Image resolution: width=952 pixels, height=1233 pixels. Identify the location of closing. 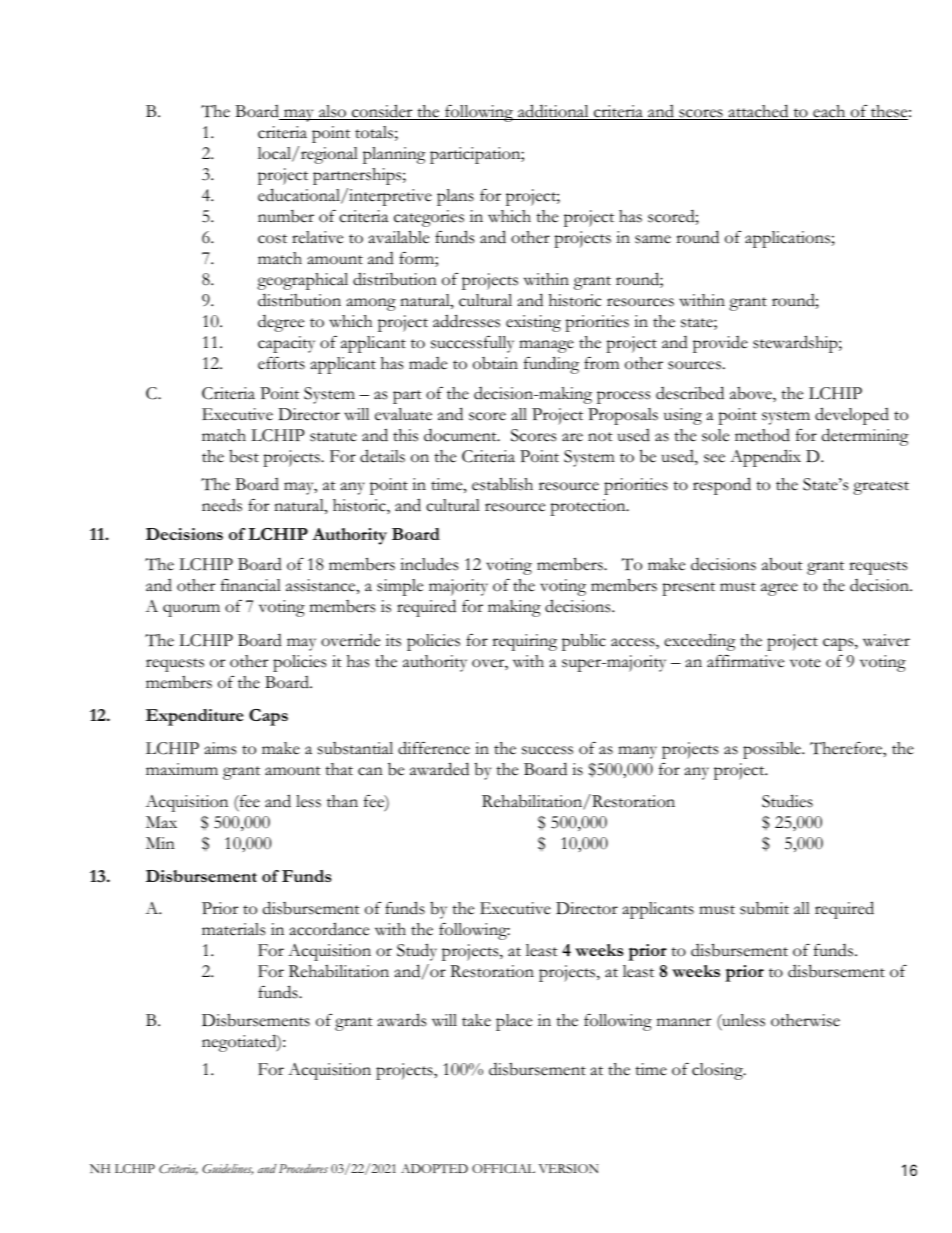
(718, 1071).
